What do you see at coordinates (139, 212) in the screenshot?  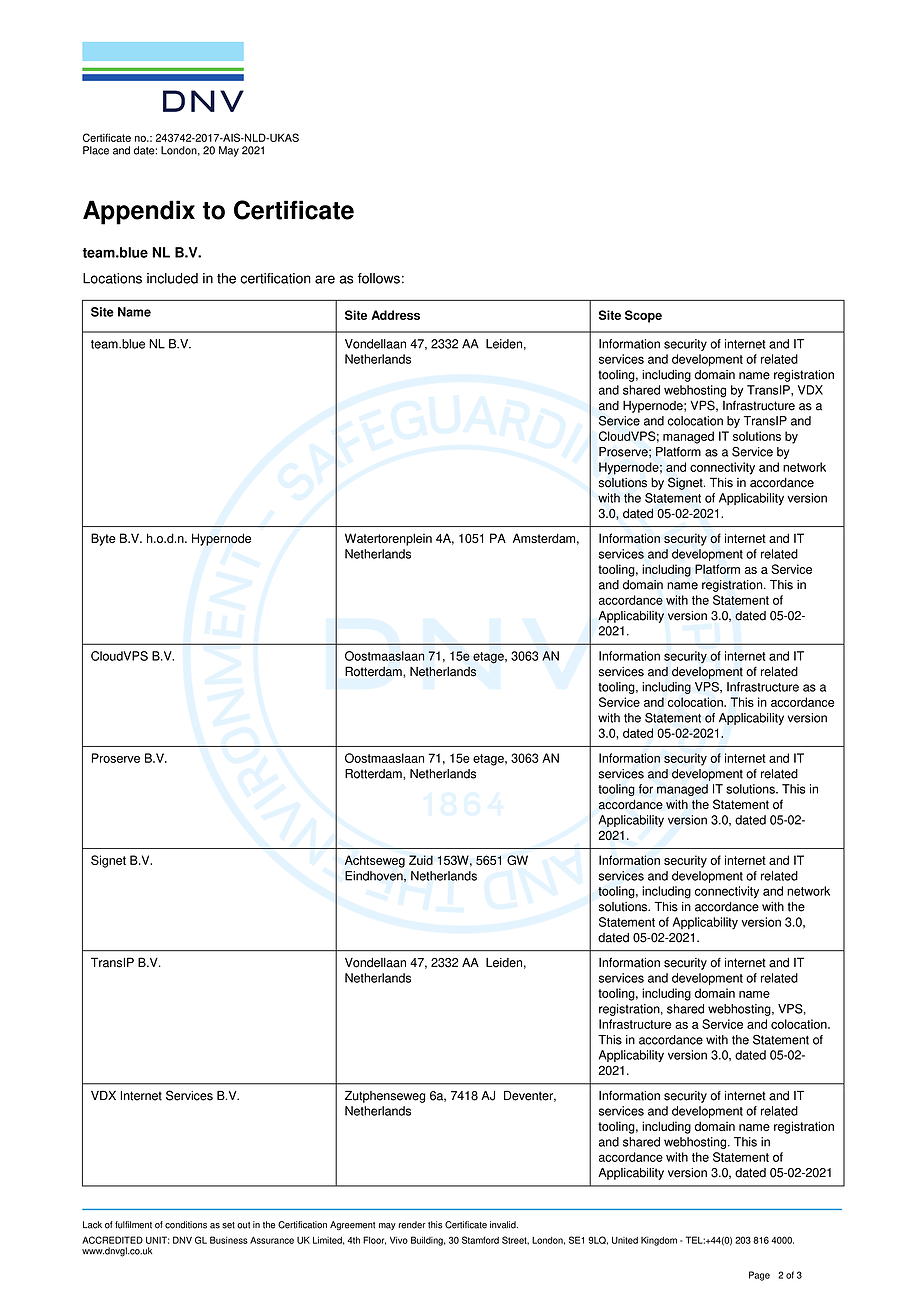 I see `Appendix` at bounding box center [139, 212].
